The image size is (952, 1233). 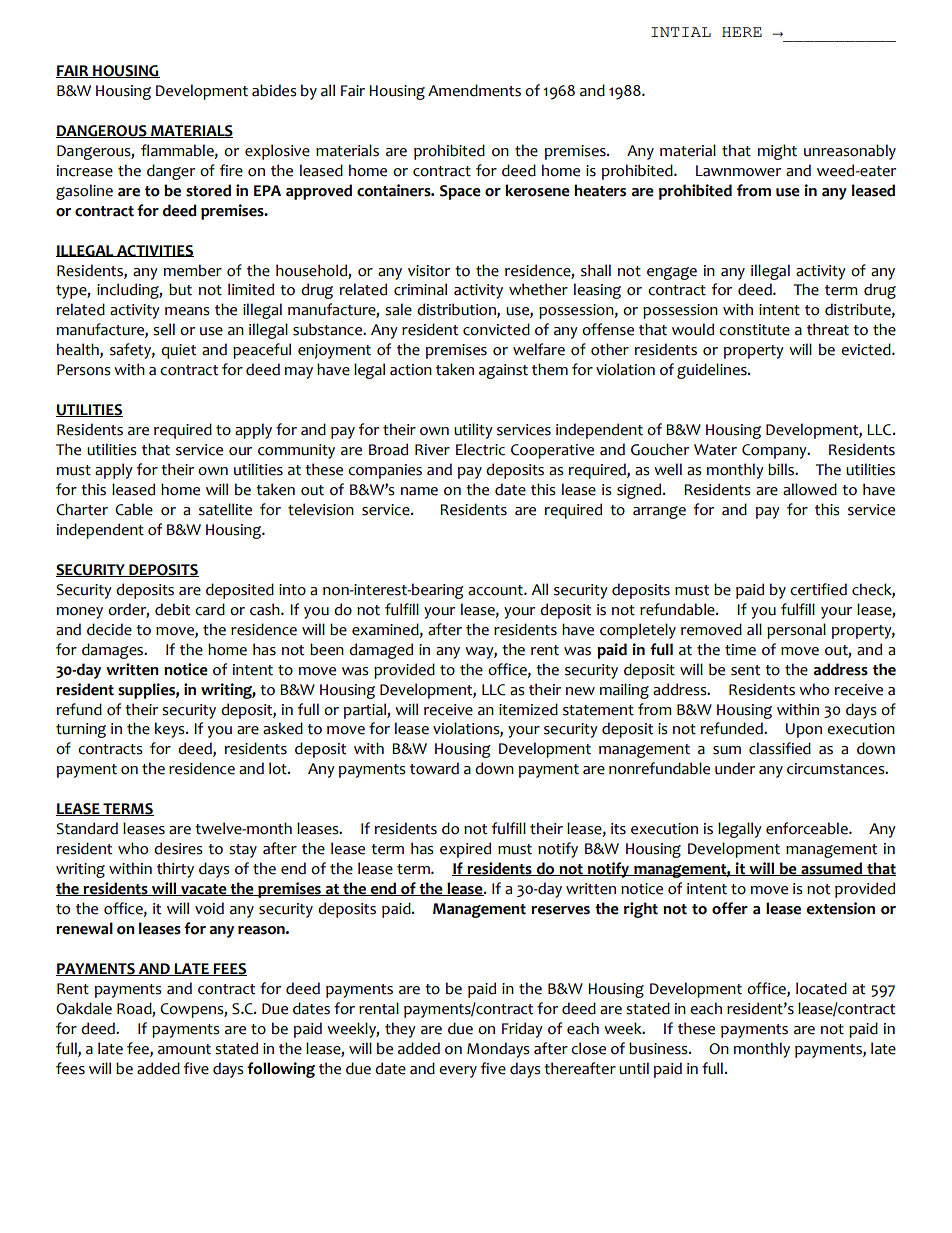 What do you see at coordinates (458, 1072) in the screenshot?
I see `every` at bounding box center [458, 1072].
